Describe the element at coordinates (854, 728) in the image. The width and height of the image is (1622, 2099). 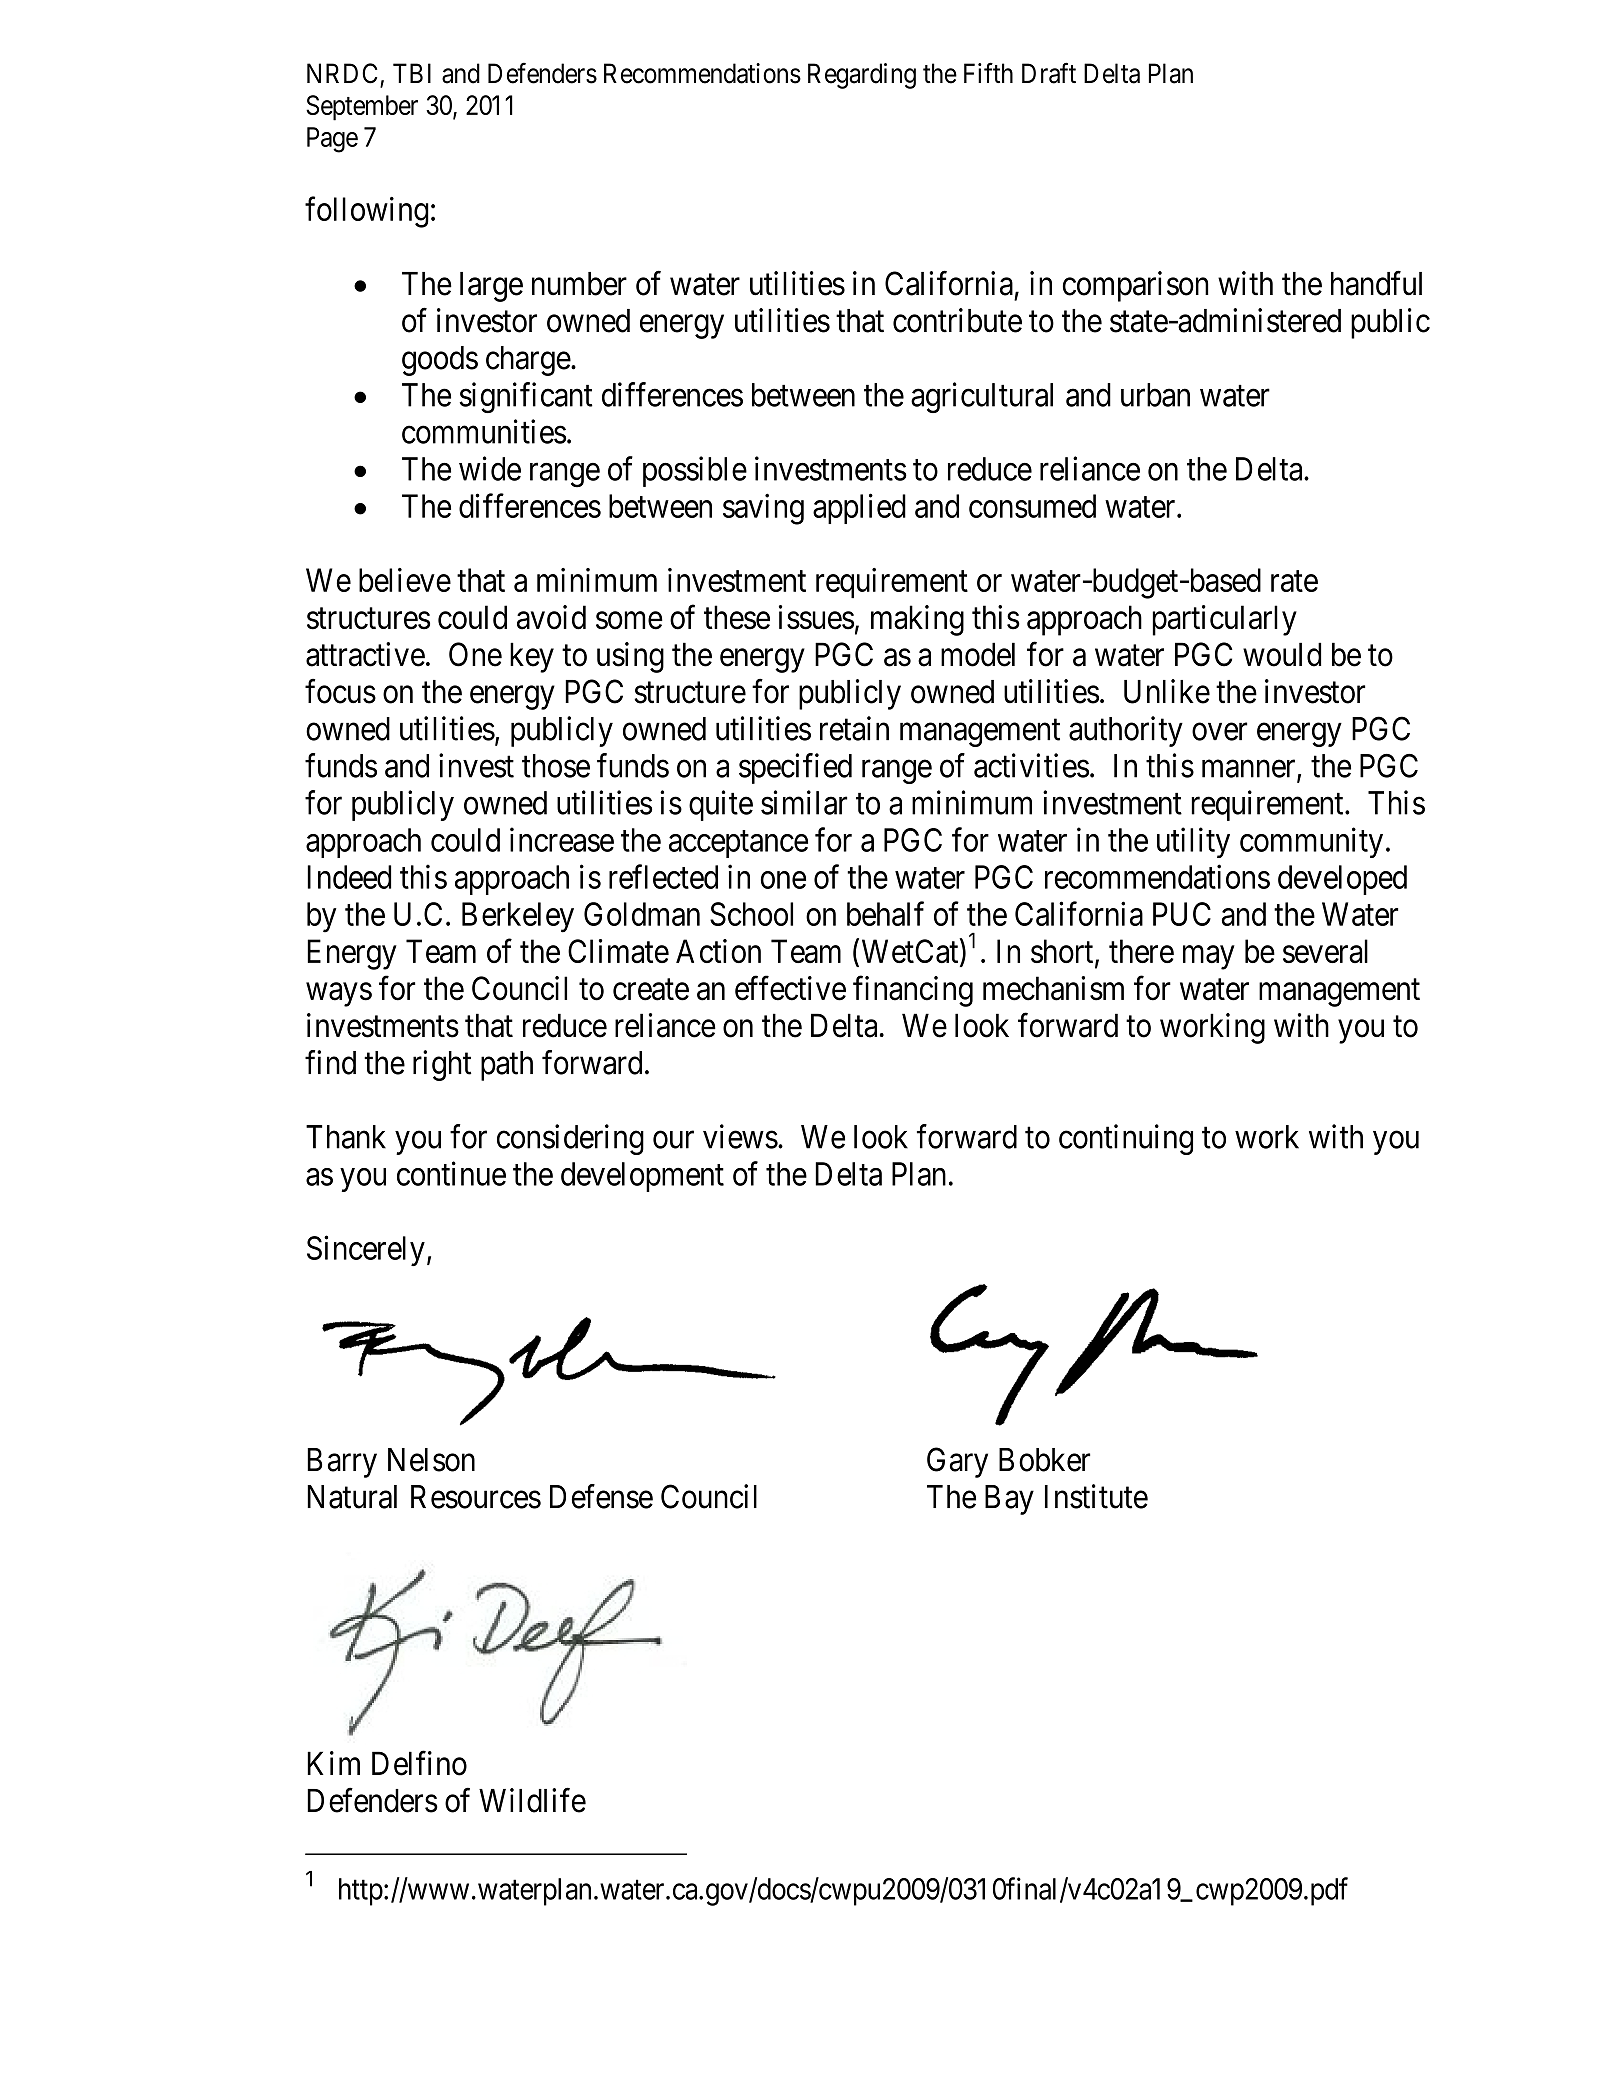
I see `retain` at that location.
